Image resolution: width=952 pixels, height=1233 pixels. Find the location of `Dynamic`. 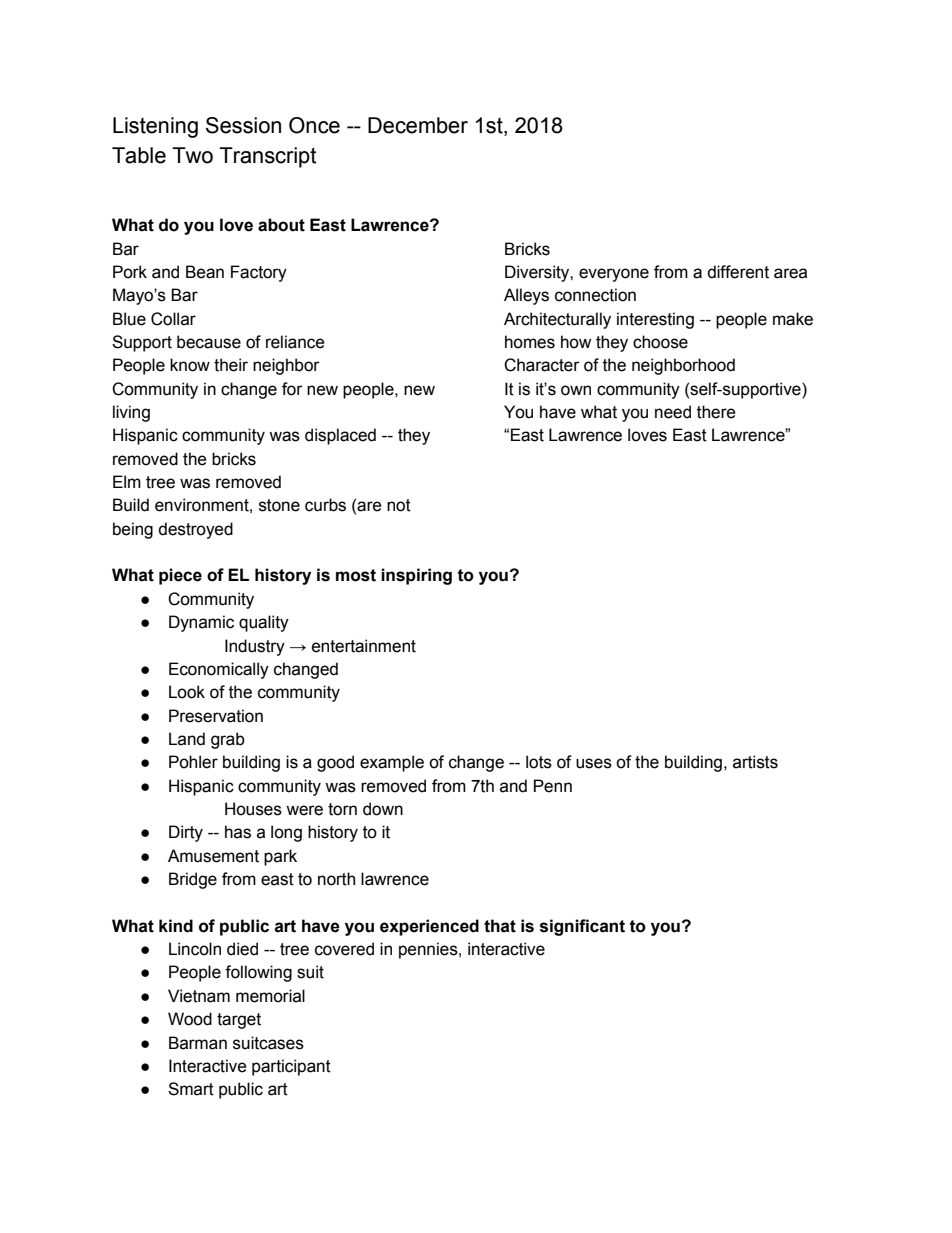

Dynamic is located at coordinates (201, 623).
